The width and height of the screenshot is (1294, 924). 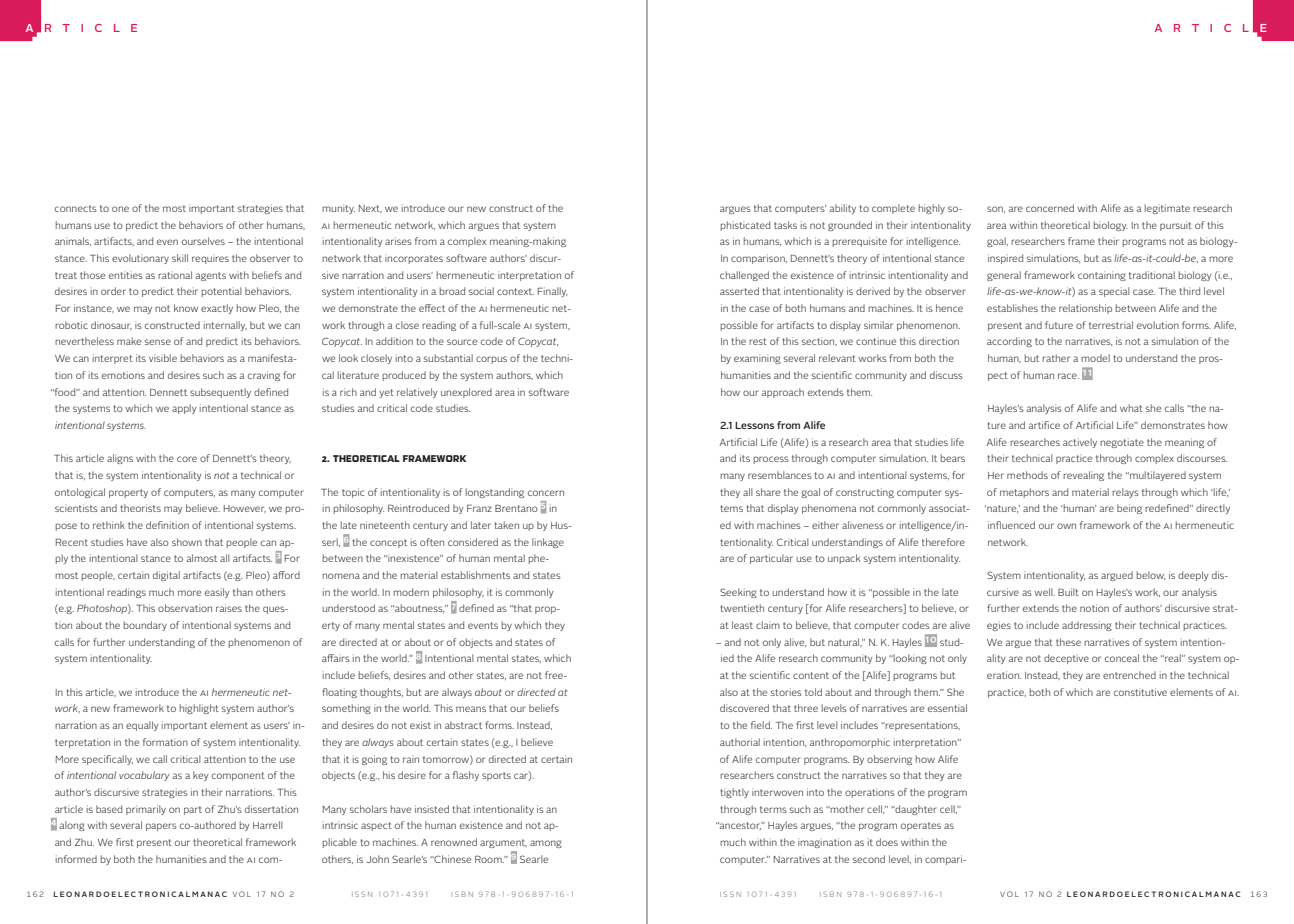 What do you see at coordinates (1129, 509) in the screenshot?
I see `being` at bounding box center [1129, 509].
